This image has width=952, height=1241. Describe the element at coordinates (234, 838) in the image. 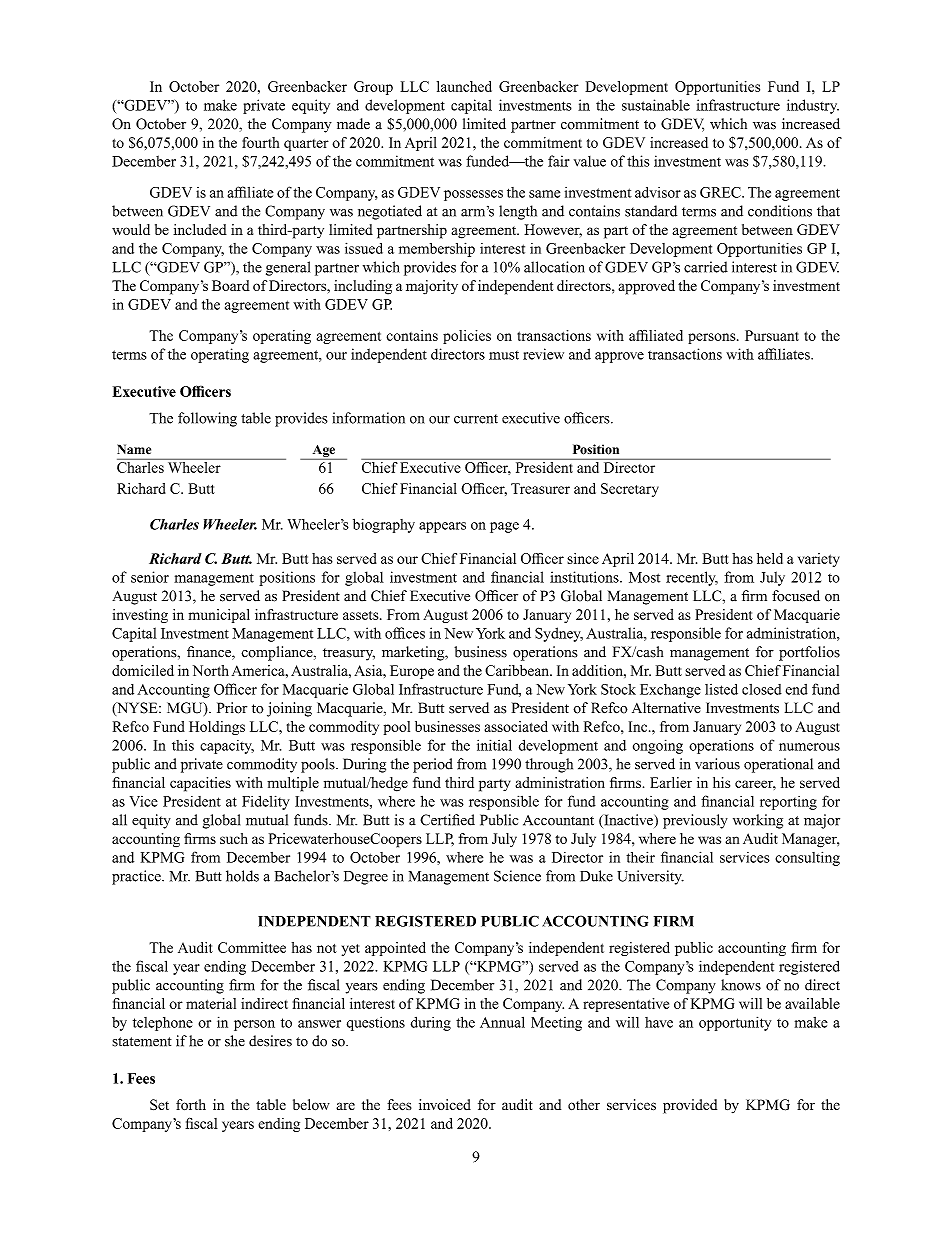

I see `such` at that location.
